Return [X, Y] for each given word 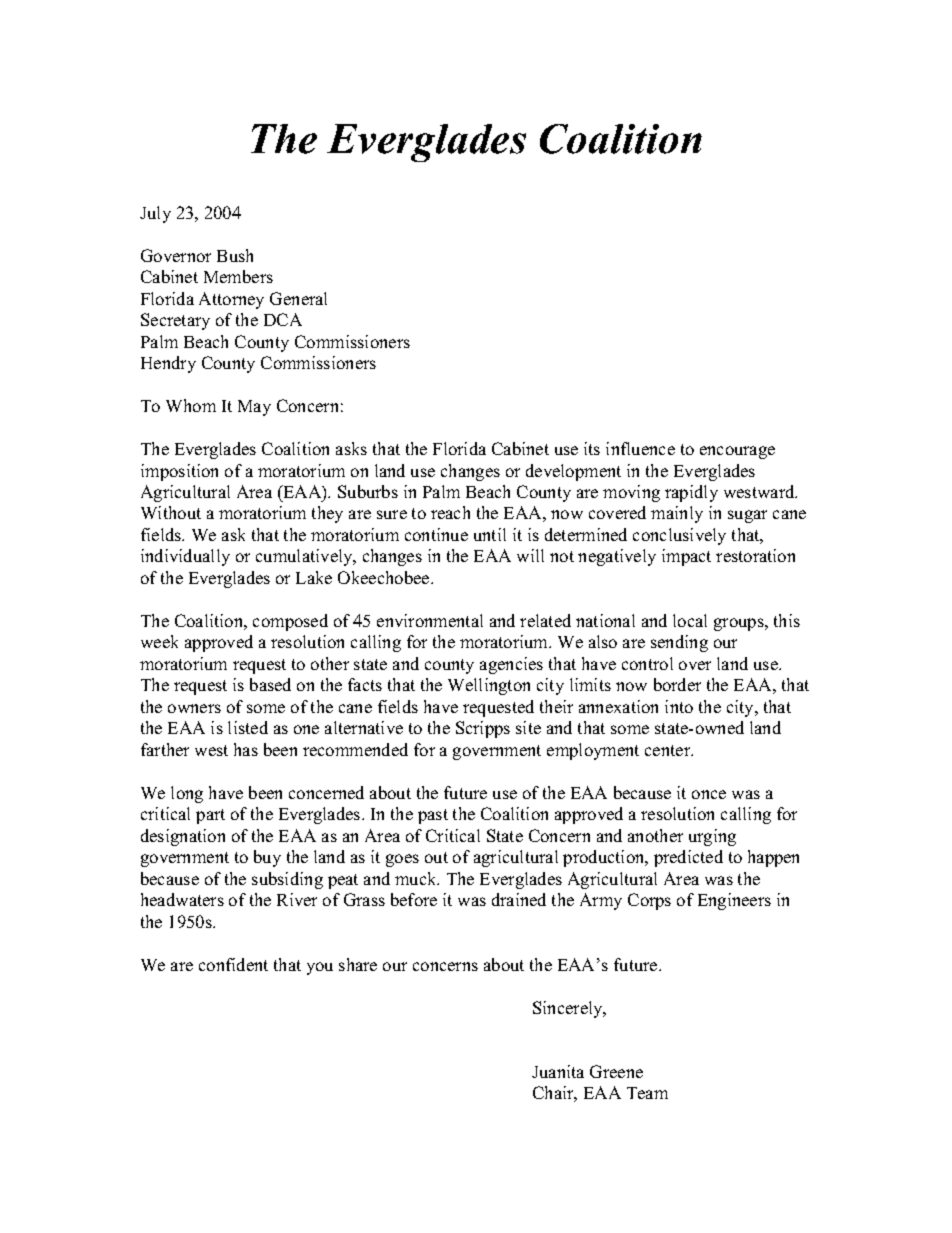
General [298, 298]
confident [233, 964]
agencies [511, 665]
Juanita [558, 1071]
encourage [737, 452]
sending [679, 643]
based [270, 684]
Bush [235, 255]
